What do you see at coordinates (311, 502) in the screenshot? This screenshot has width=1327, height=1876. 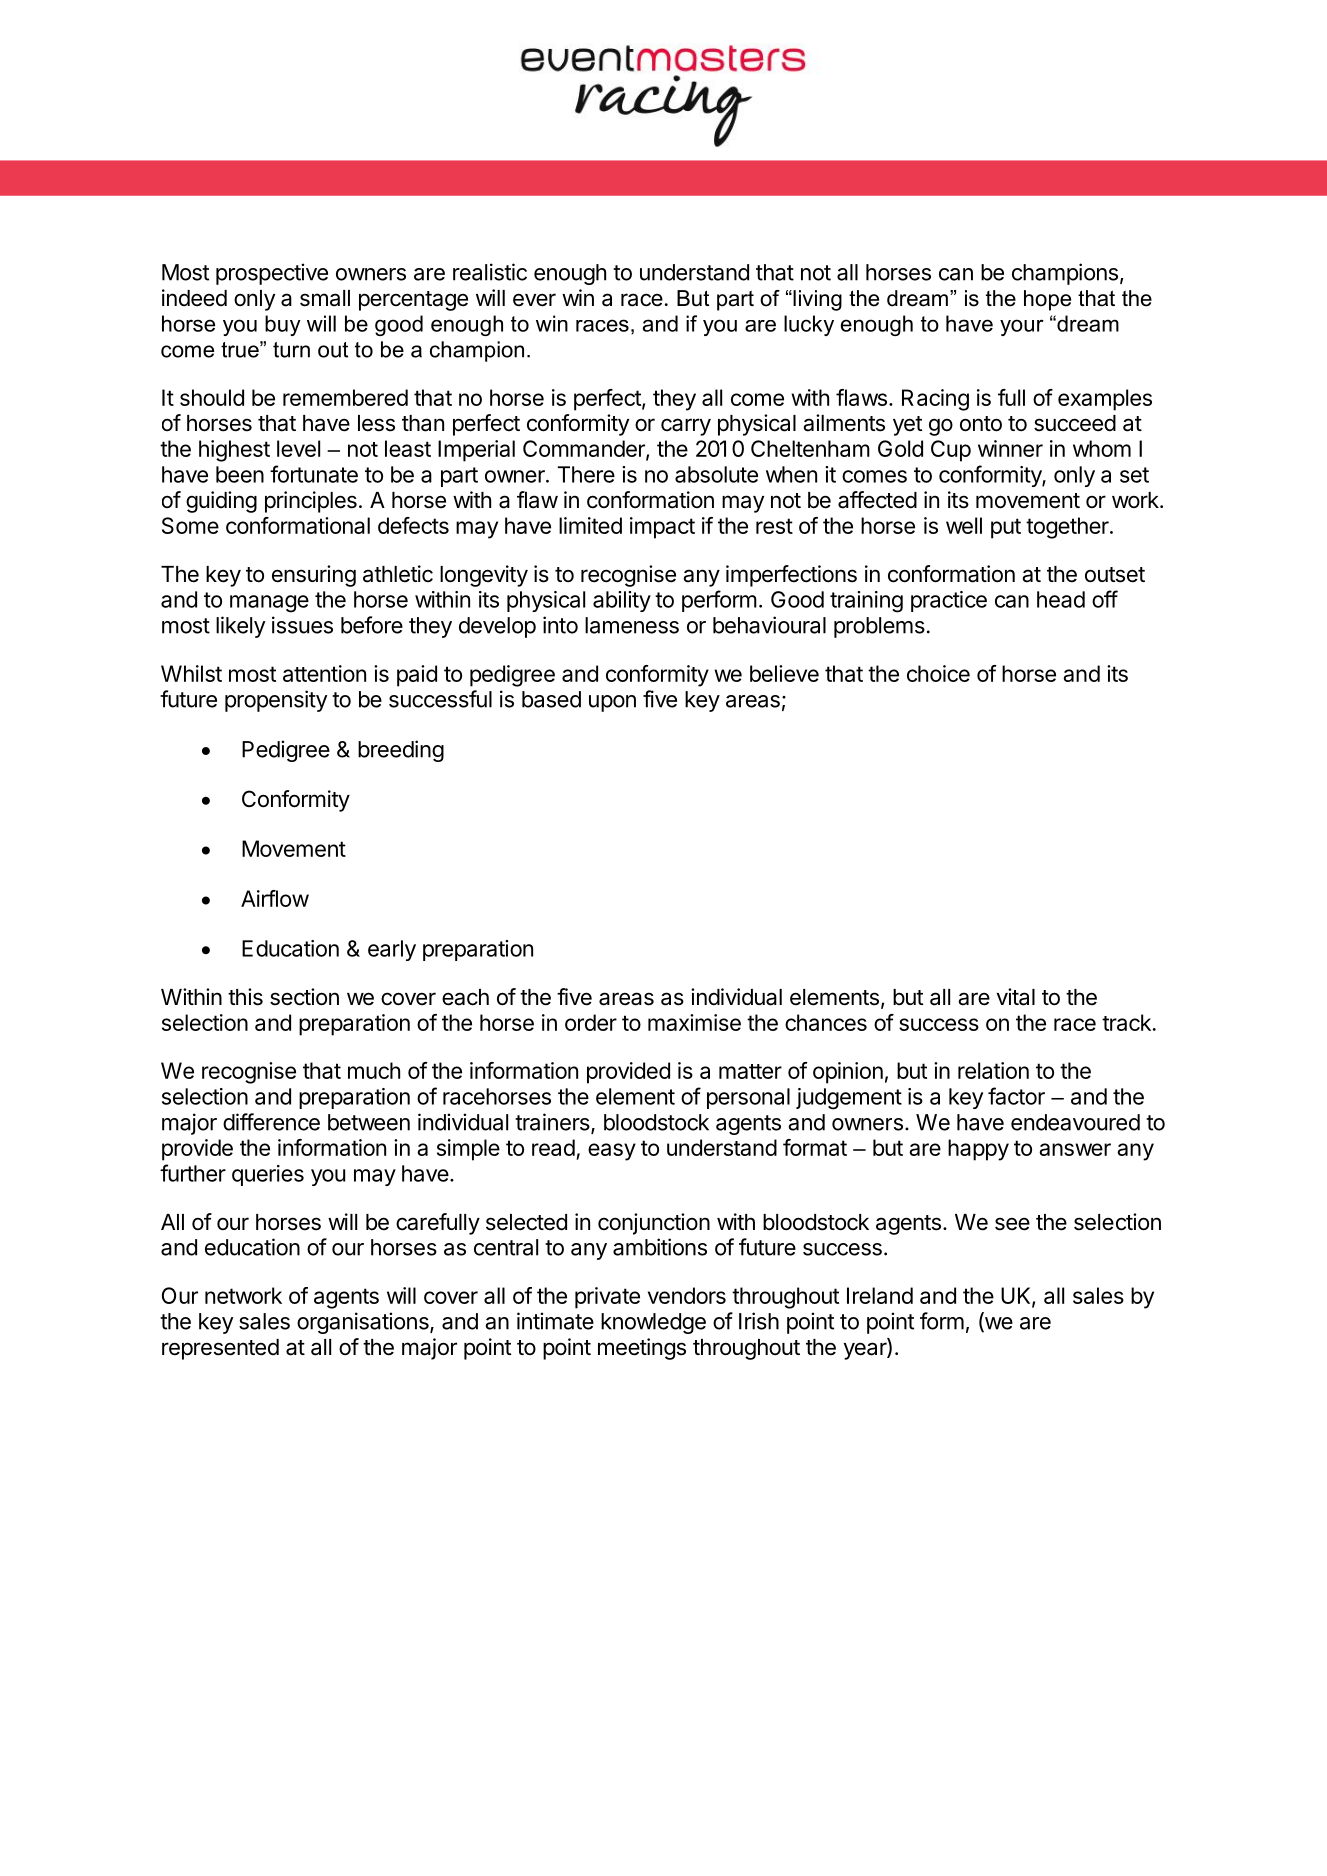 I see `principles` at bounding box center [311, 502].
